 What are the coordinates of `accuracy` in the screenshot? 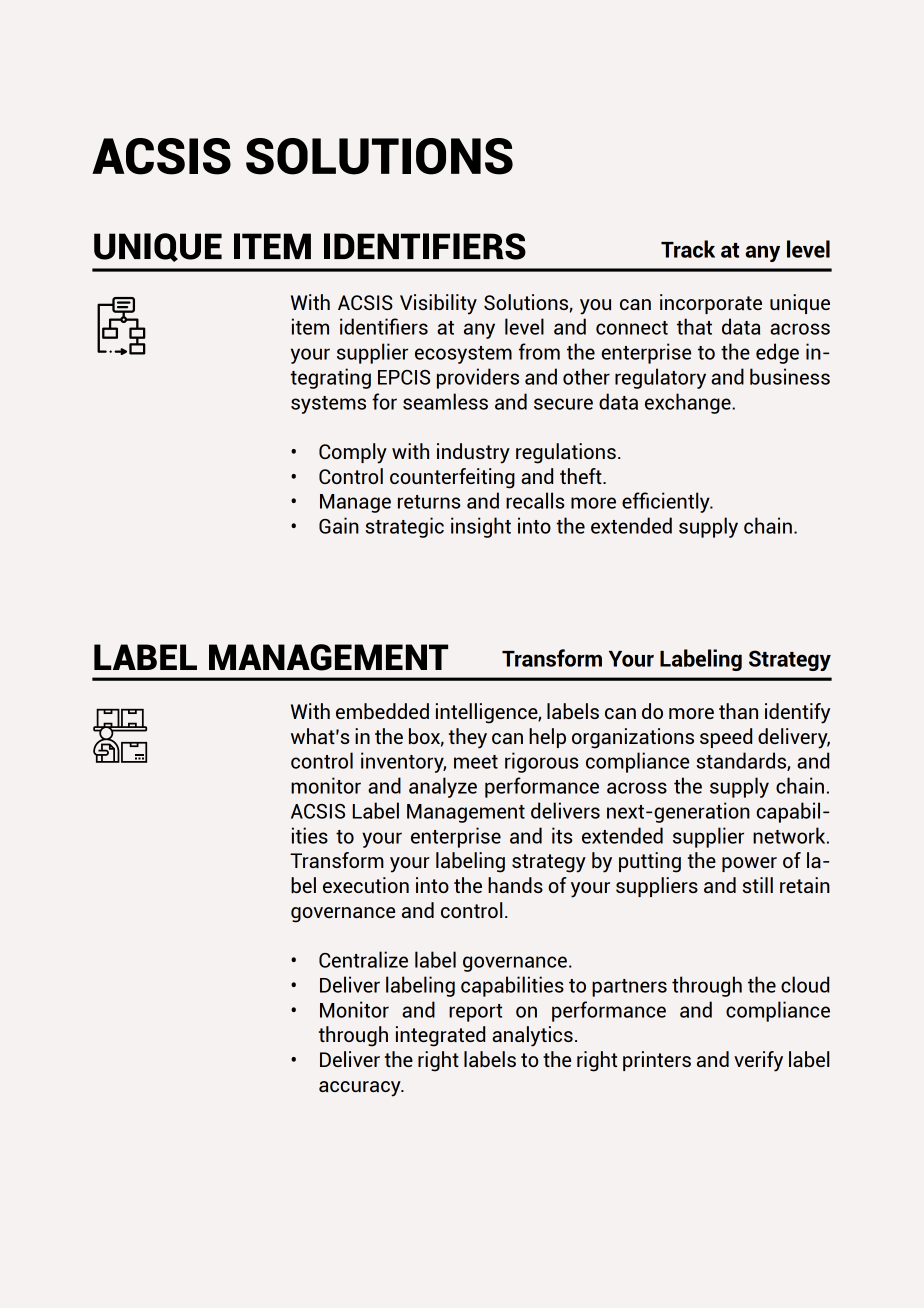 It's located at (361, 1089).
